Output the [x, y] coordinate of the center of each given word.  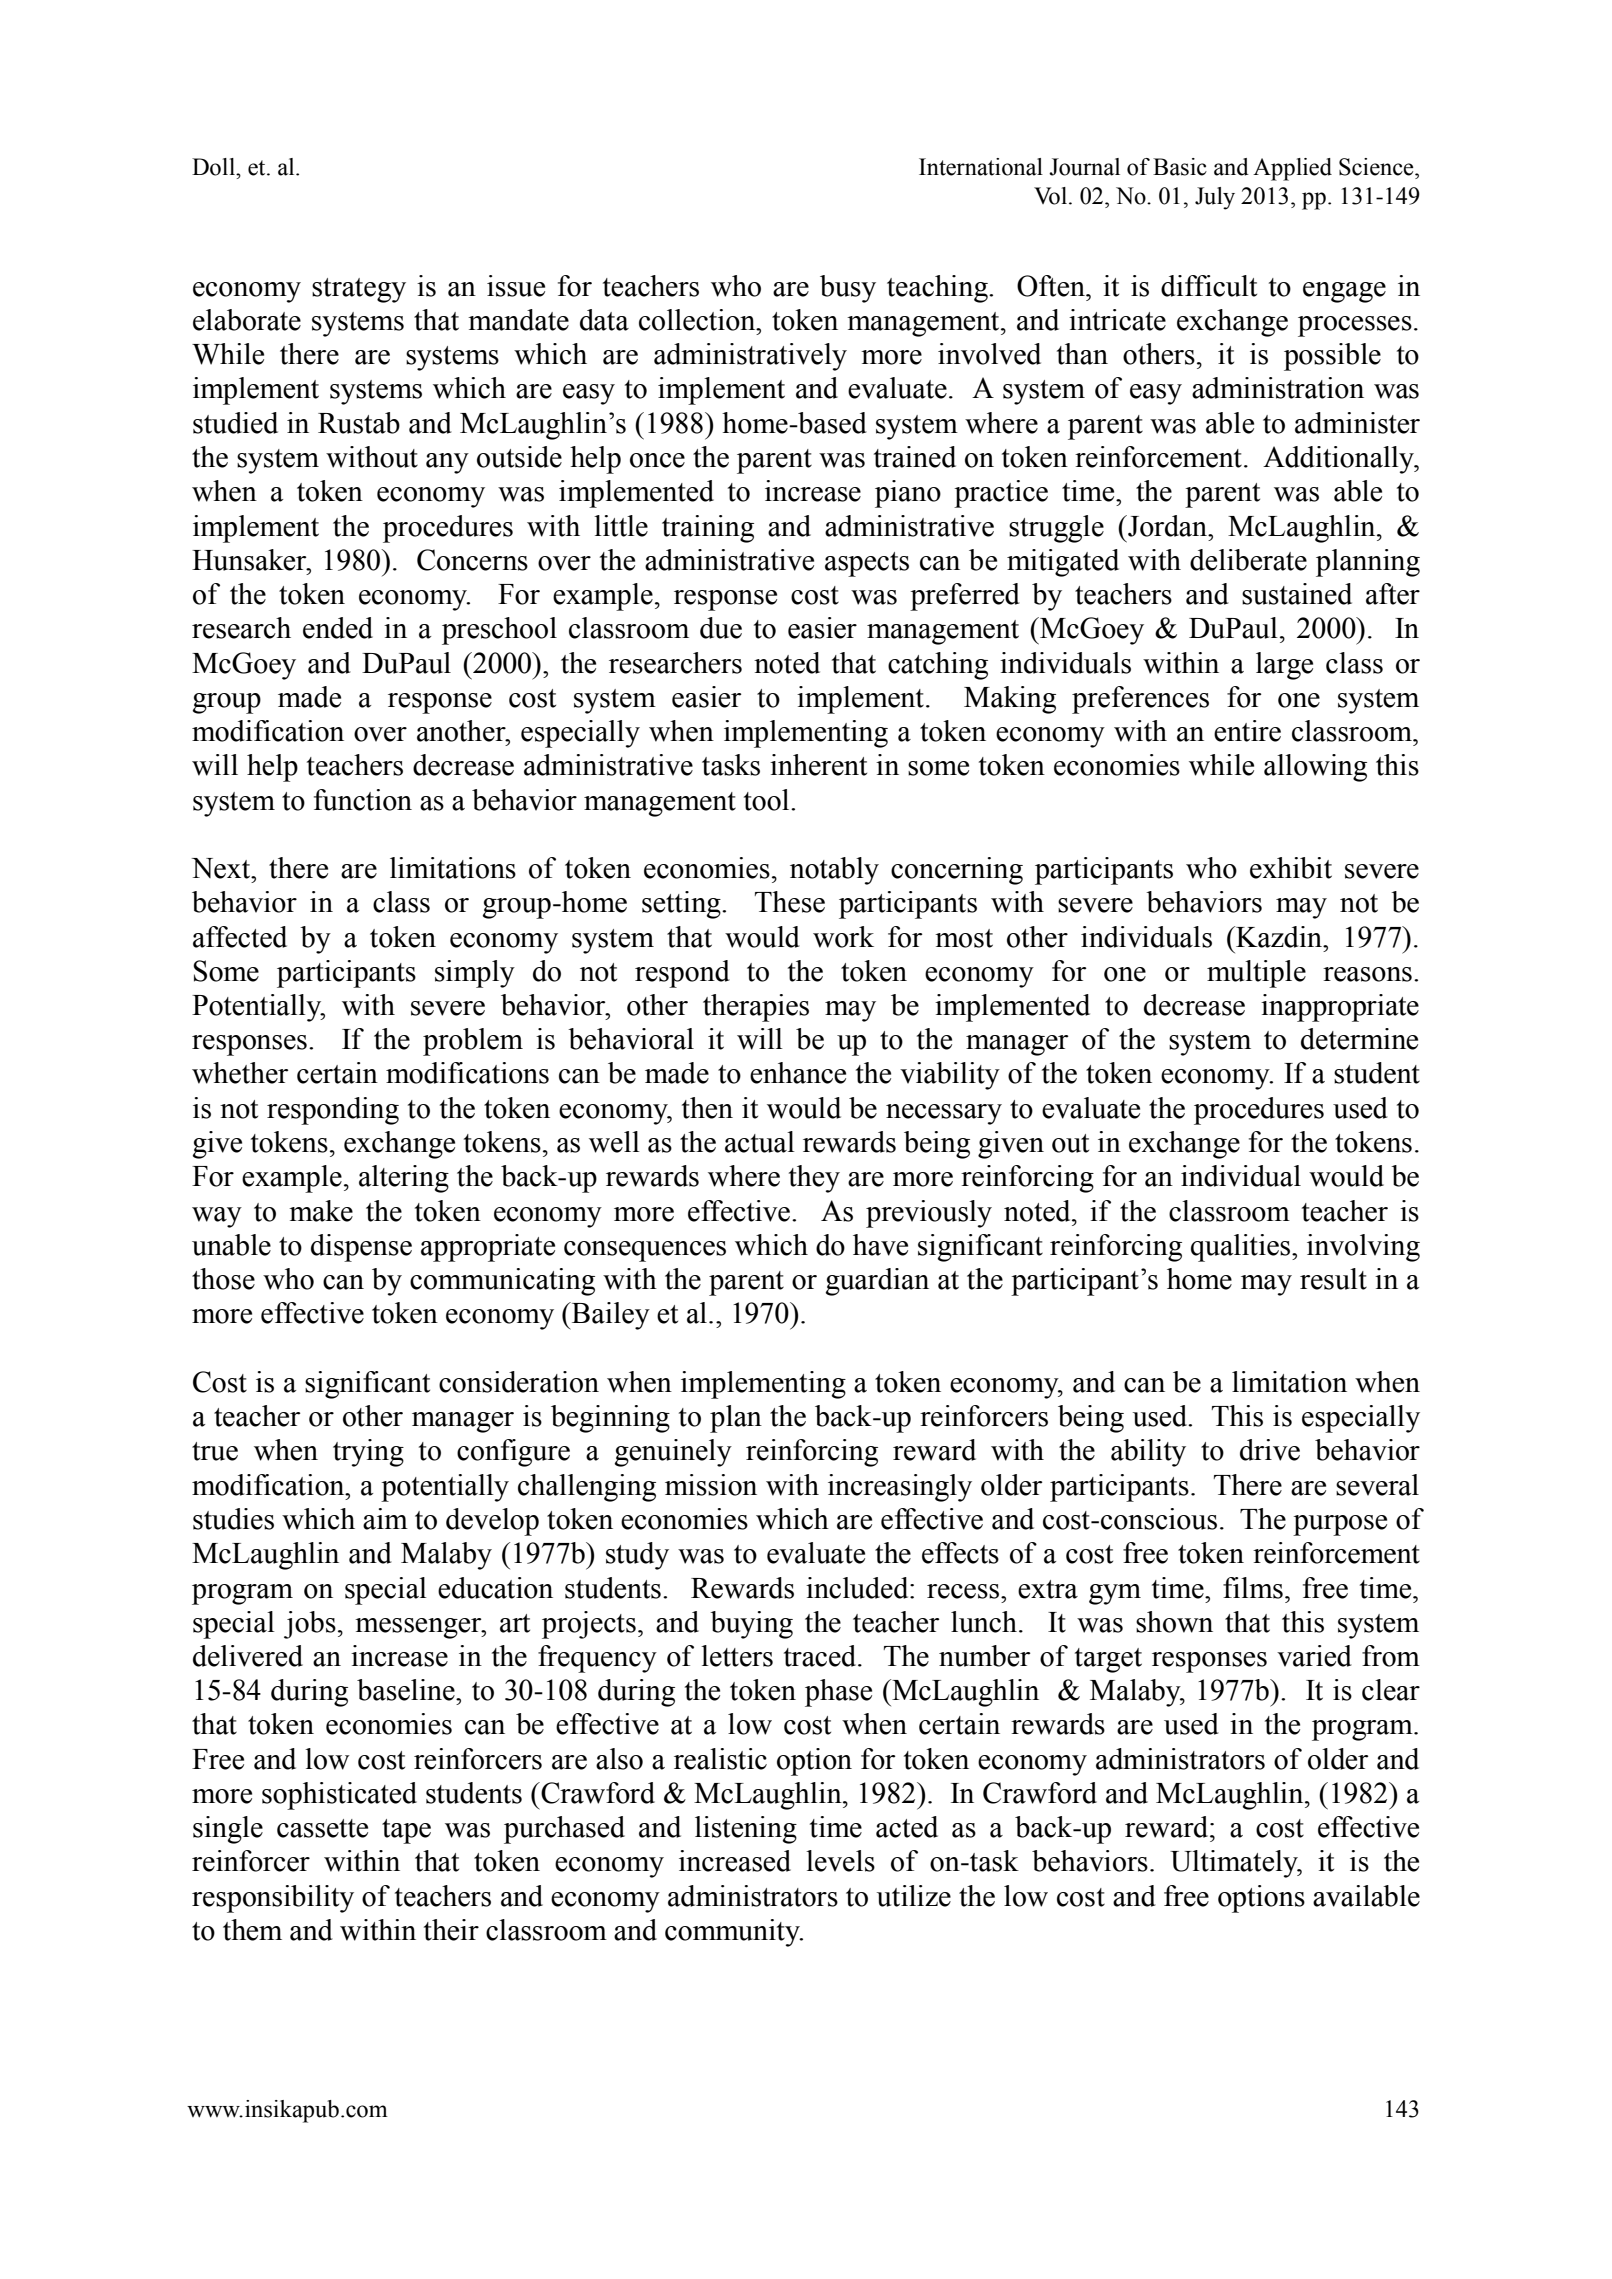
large [1284, 666]
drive [1270, 1450]
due [721, 628]
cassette [322, 1828]
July [1215, 198]
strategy [359, 290]
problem [473, 1042]
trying [368, 1453]
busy [848, 289]
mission [711, 1485]
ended [338, 628]
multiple [1256, 974]
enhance [798, 1073]
